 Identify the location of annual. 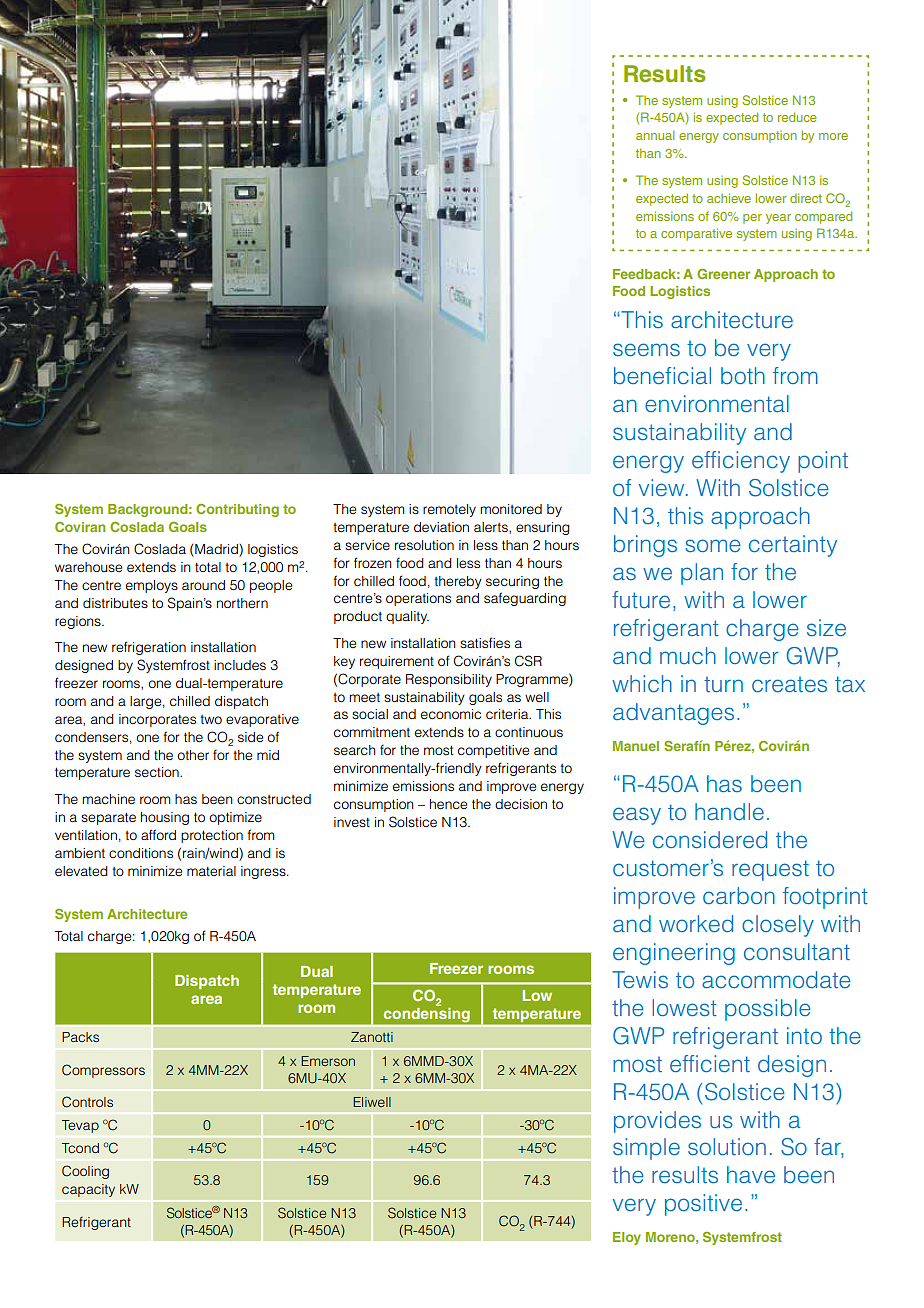
(655, 135).
